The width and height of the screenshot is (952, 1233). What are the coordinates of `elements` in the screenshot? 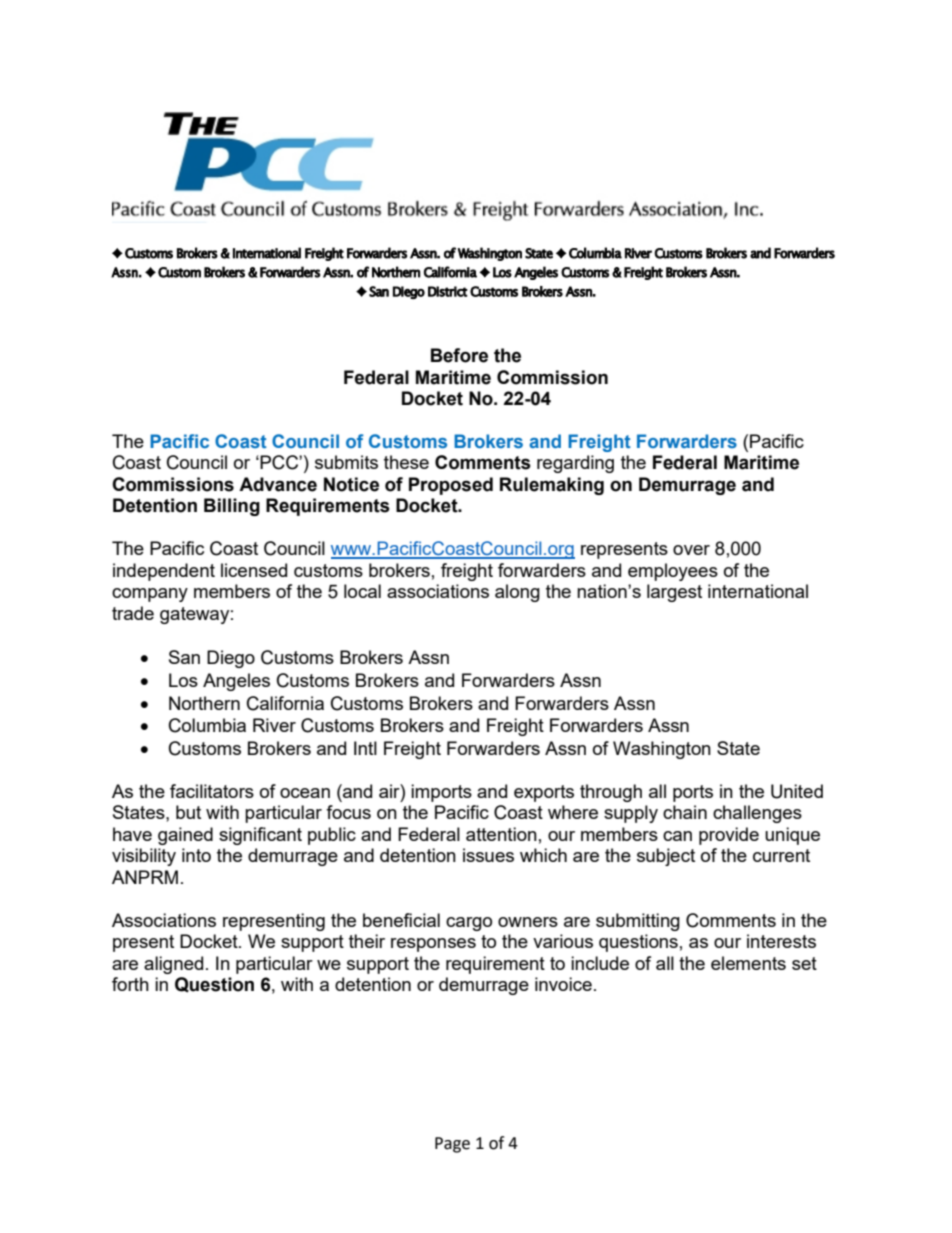 It's located at (748, 963).
